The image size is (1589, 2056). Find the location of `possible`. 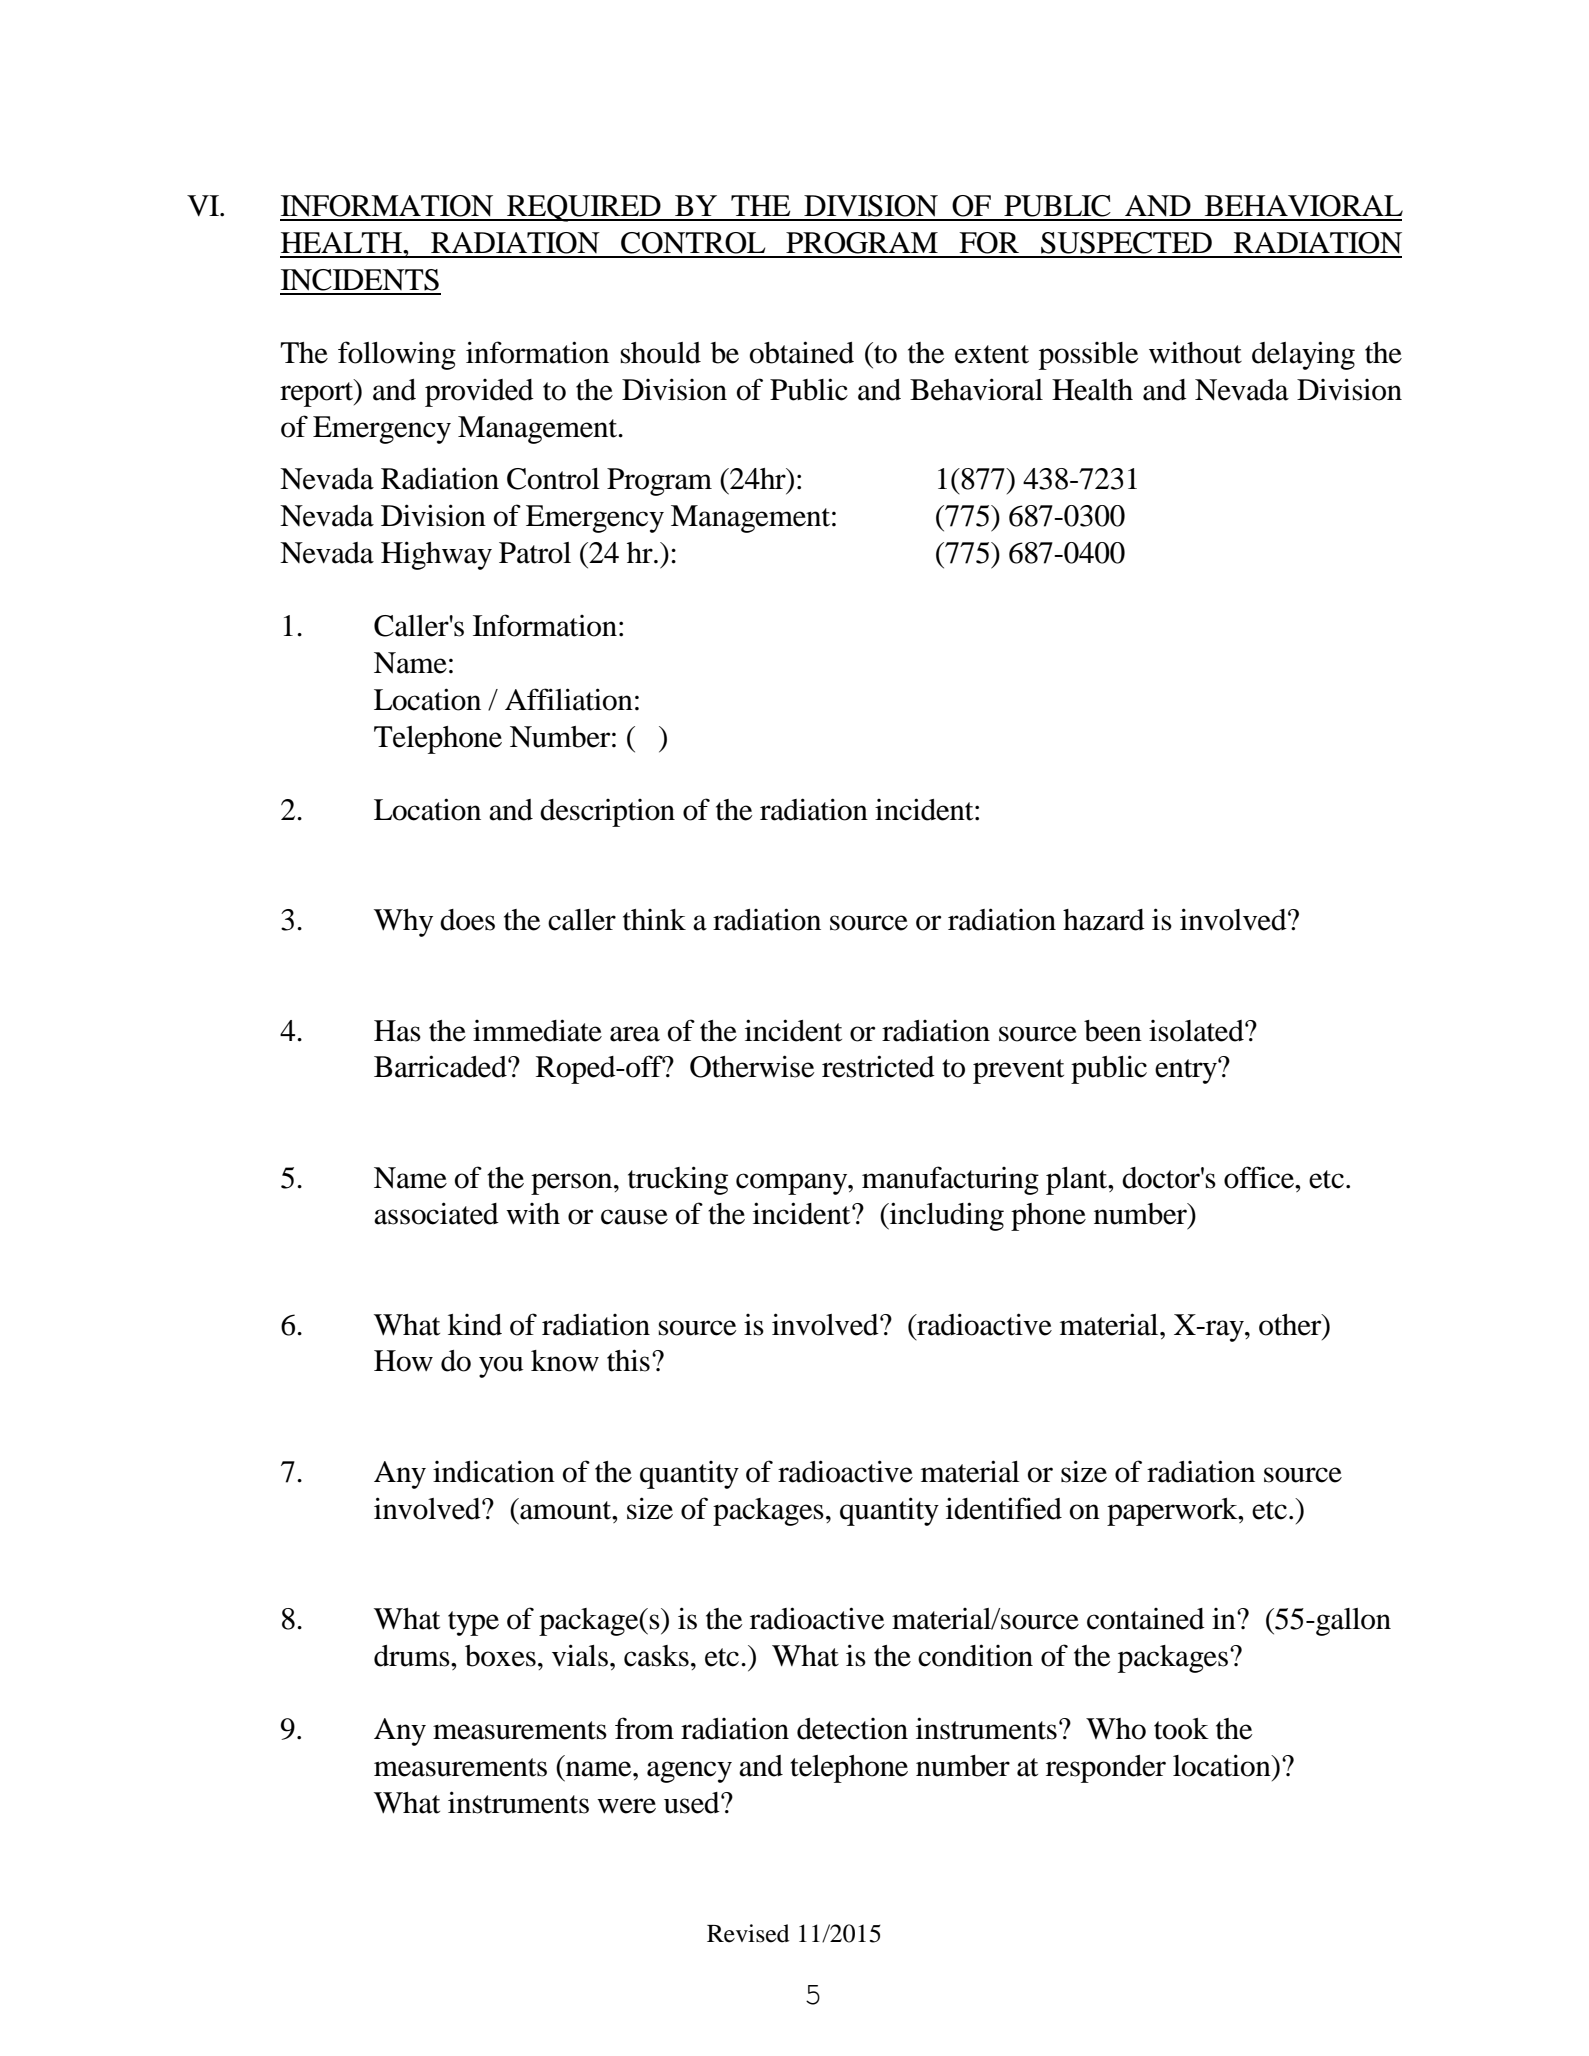

possible is located at coordinates (1088, 356).
